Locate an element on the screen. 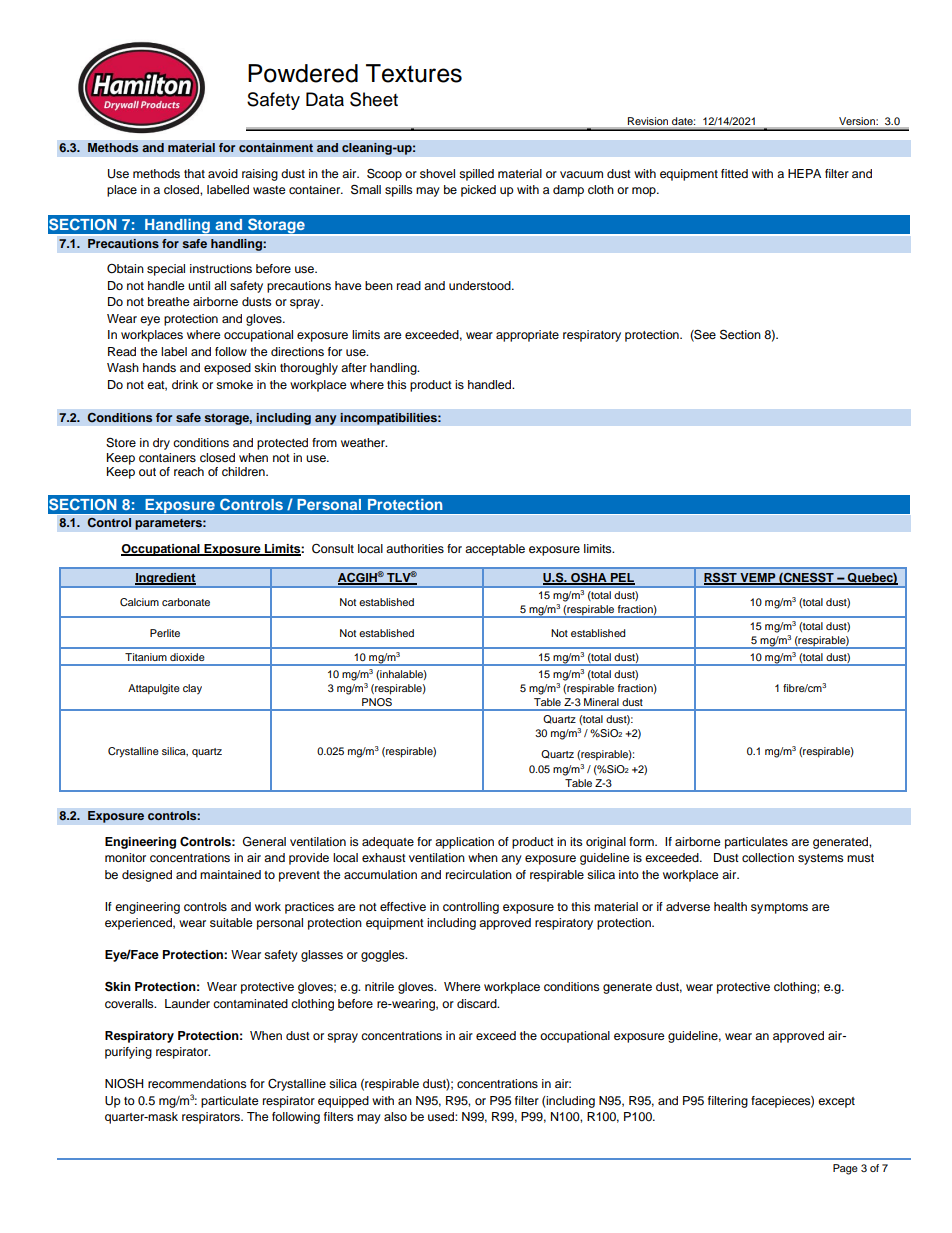 This screenshot has width=952, height=1233. carbonate is located at coordinates (186, 602).
